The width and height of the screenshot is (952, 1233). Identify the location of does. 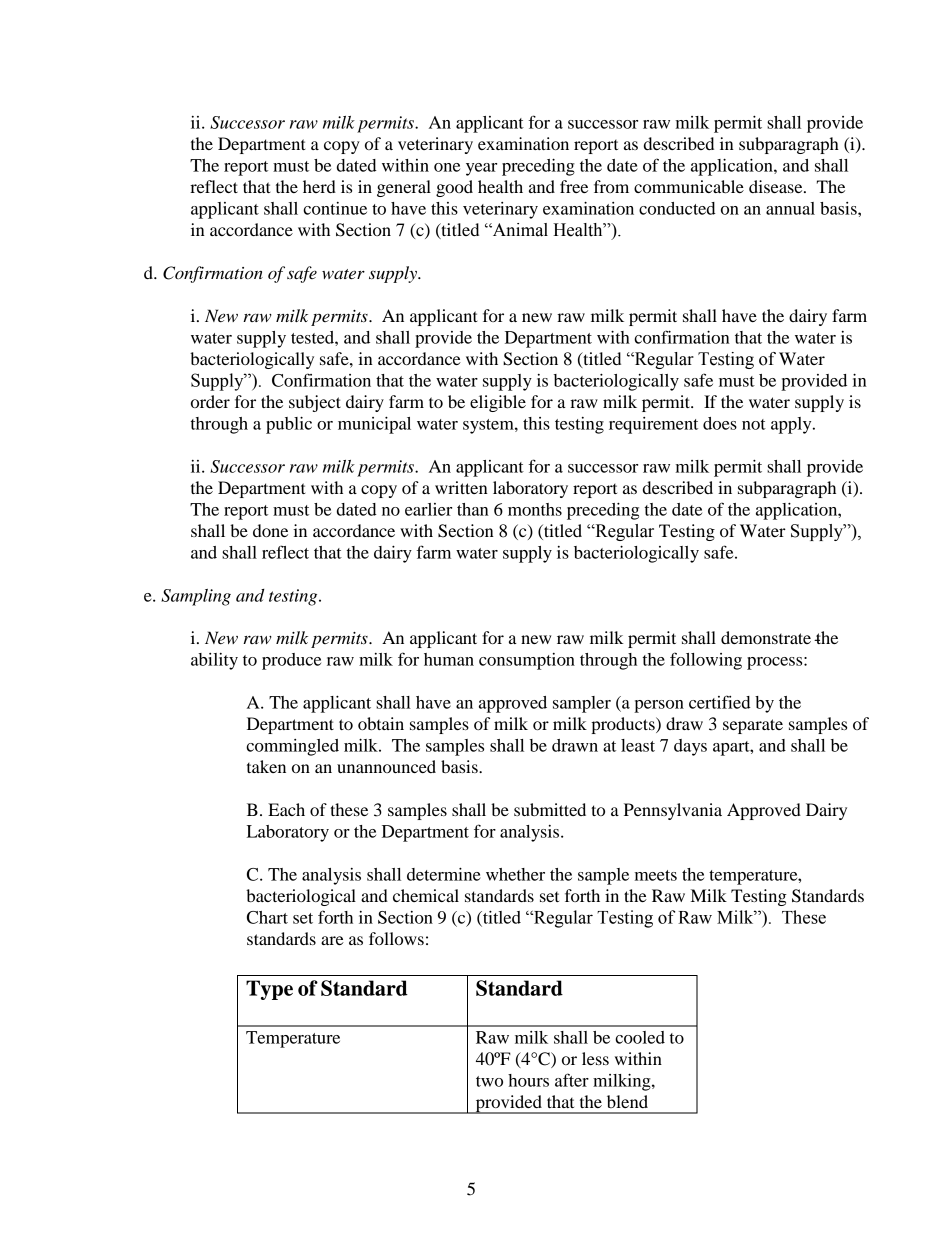
(720, 423).
